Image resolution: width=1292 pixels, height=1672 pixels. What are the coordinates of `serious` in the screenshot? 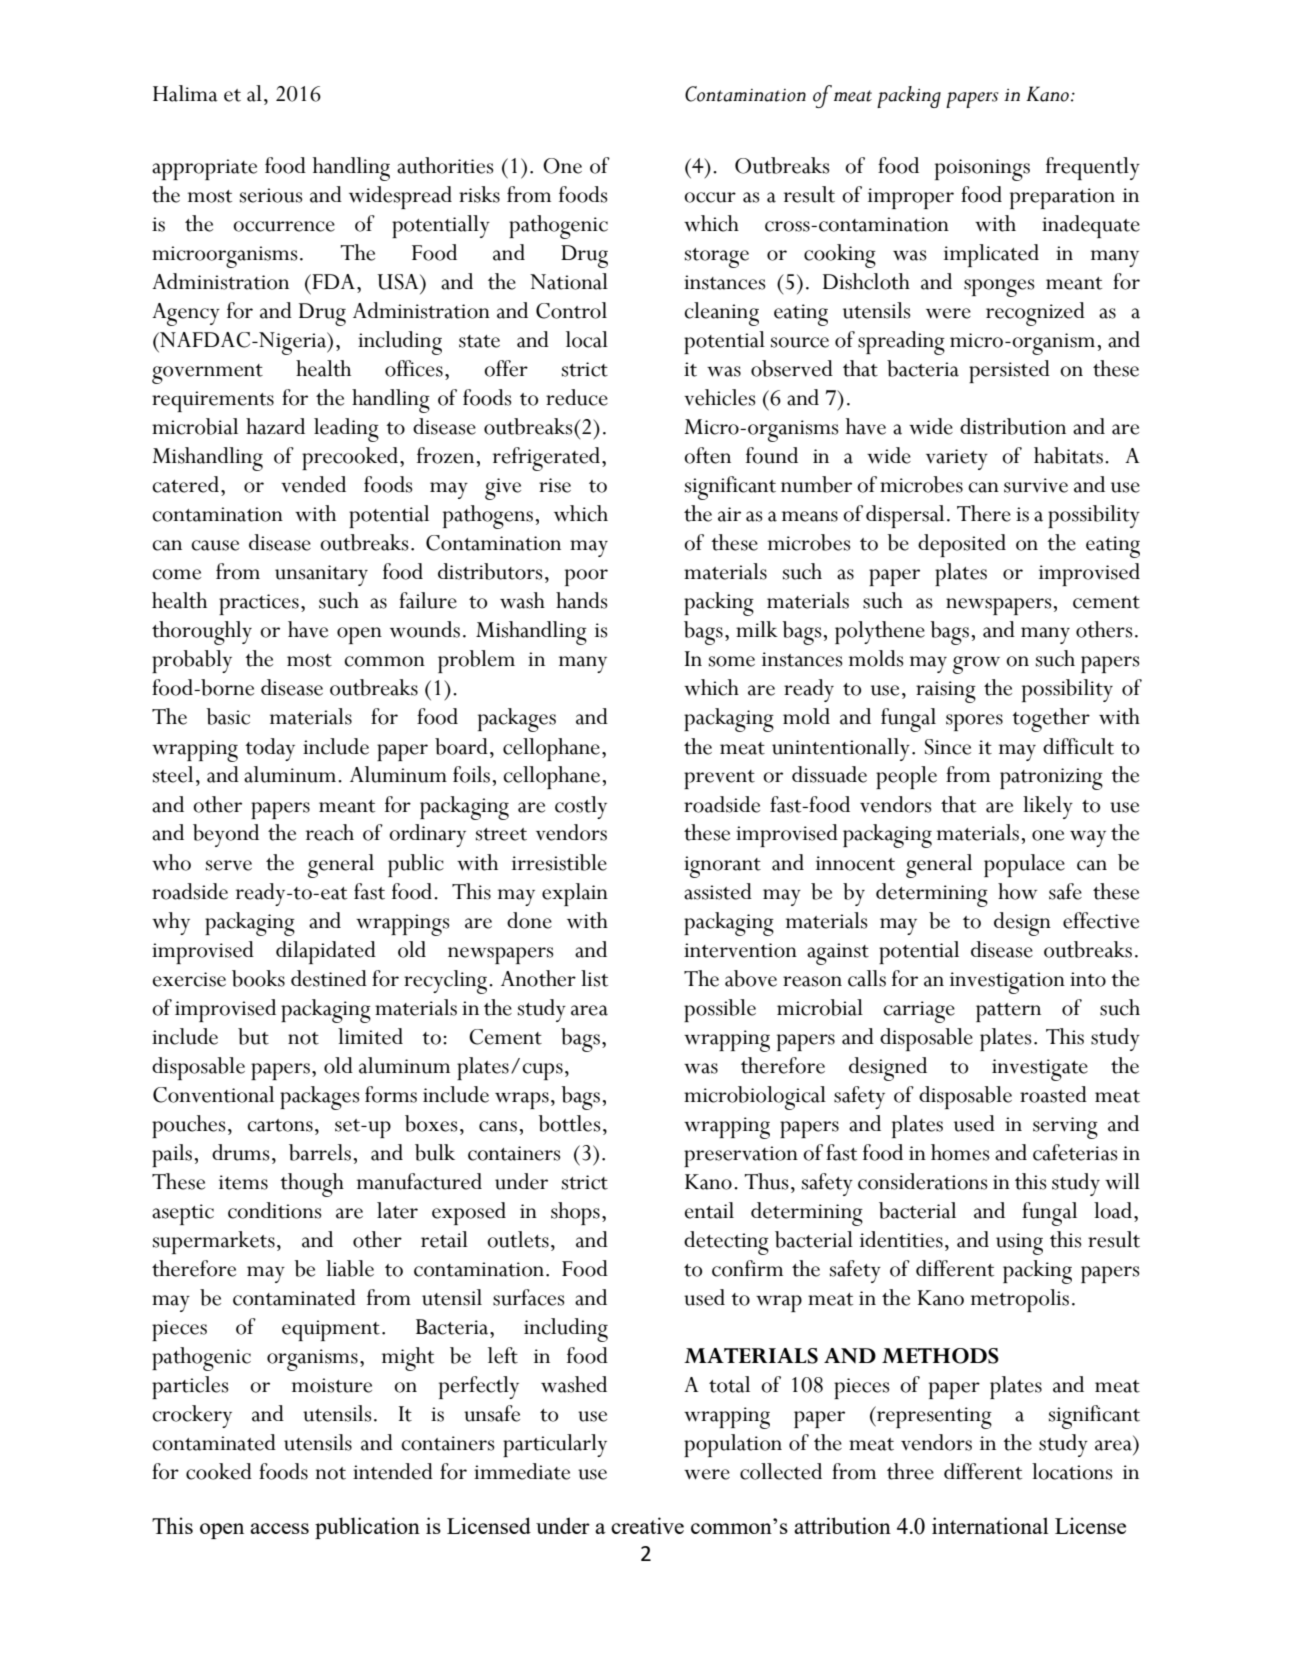 It's located at (271, 195).
